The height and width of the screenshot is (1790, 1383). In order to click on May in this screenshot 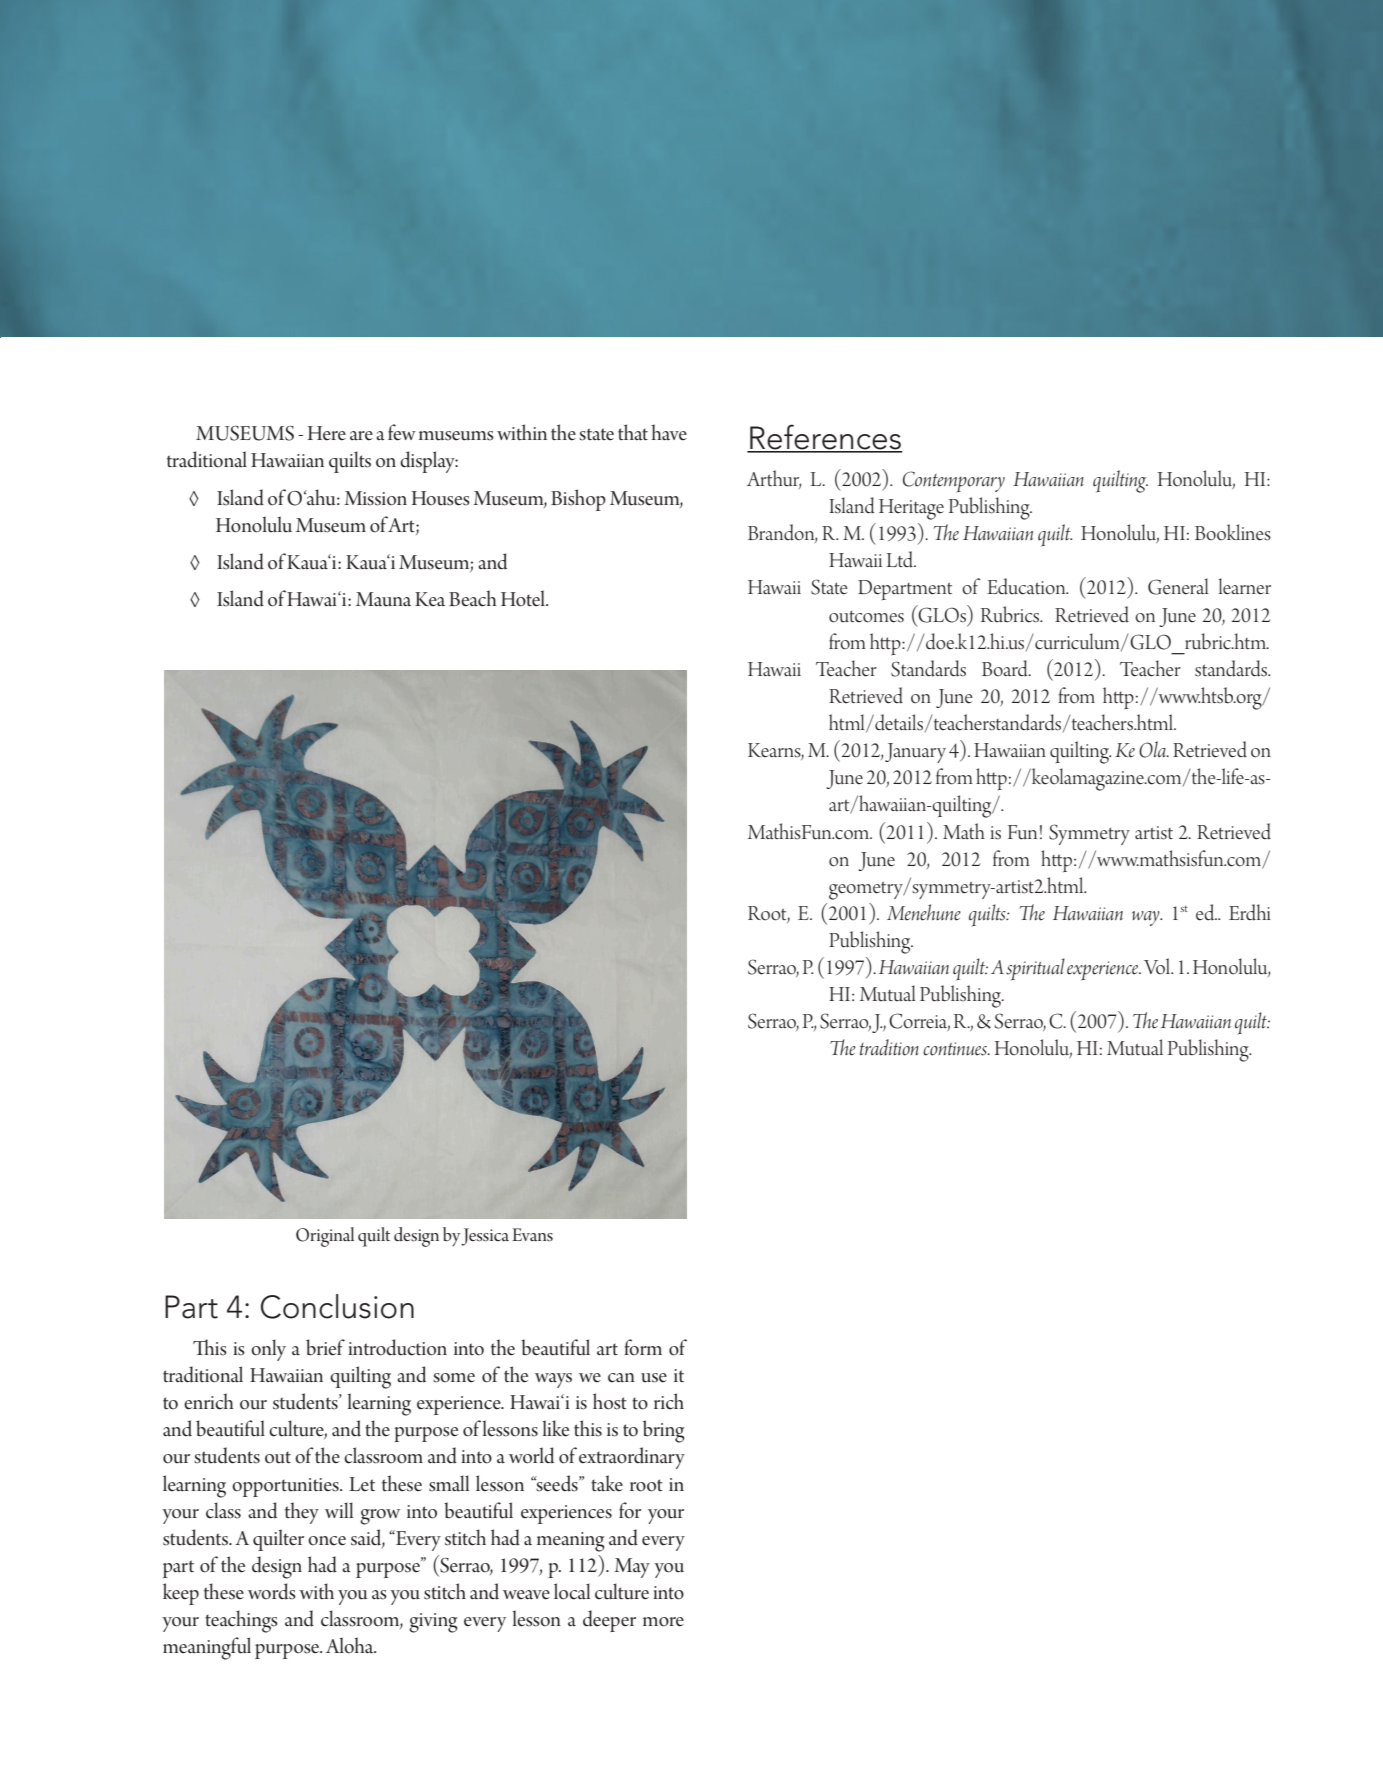, I will do `click(632, 1568)`.
